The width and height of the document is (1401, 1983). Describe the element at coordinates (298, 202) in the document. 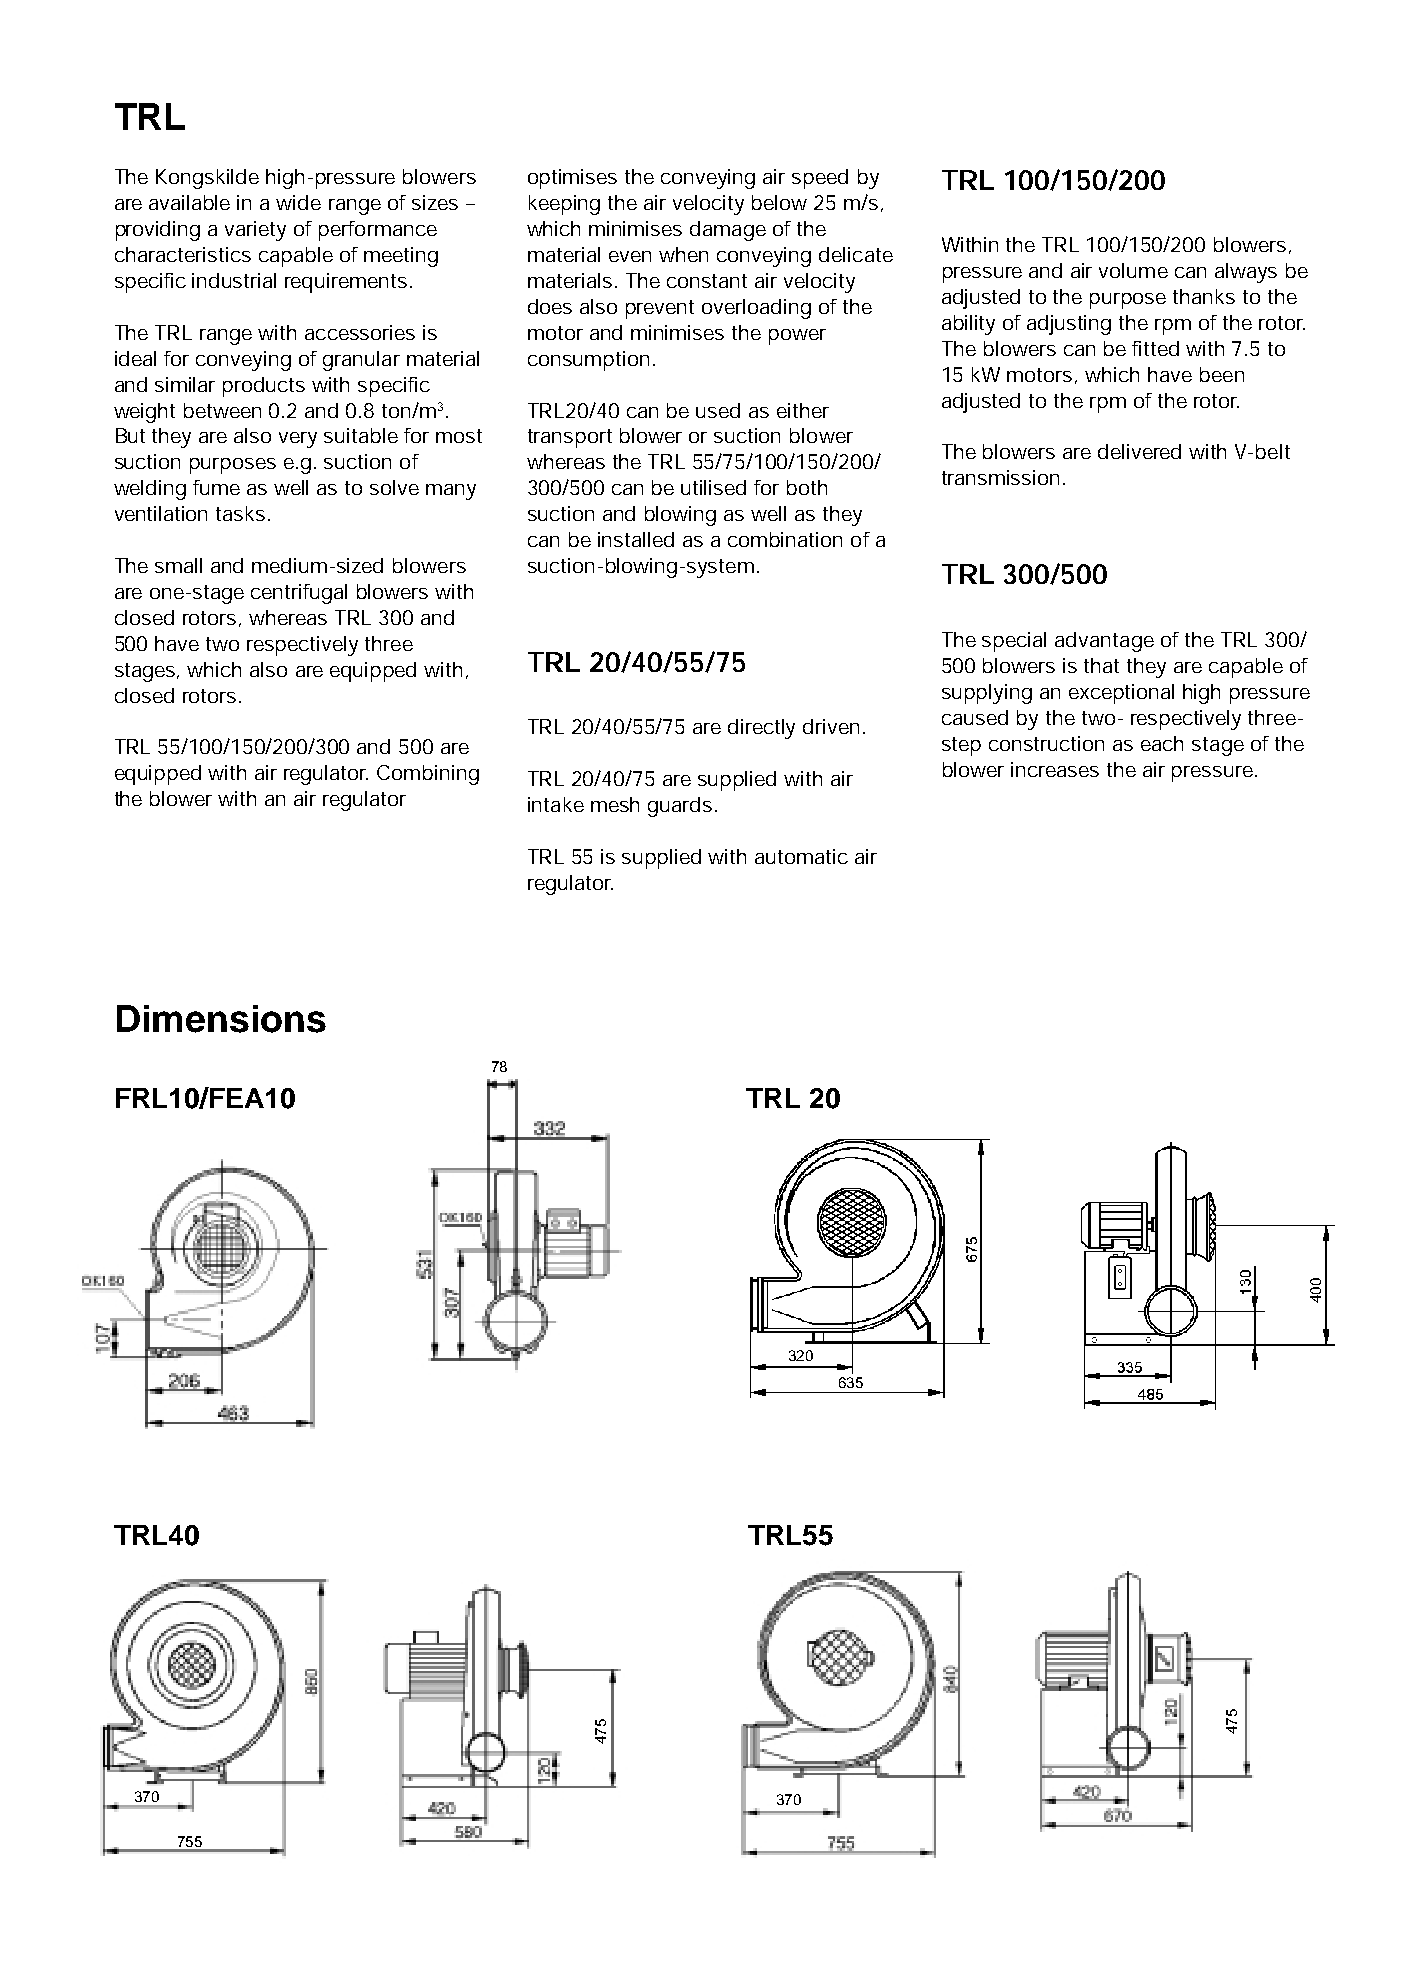

I see `wide` at that location.
